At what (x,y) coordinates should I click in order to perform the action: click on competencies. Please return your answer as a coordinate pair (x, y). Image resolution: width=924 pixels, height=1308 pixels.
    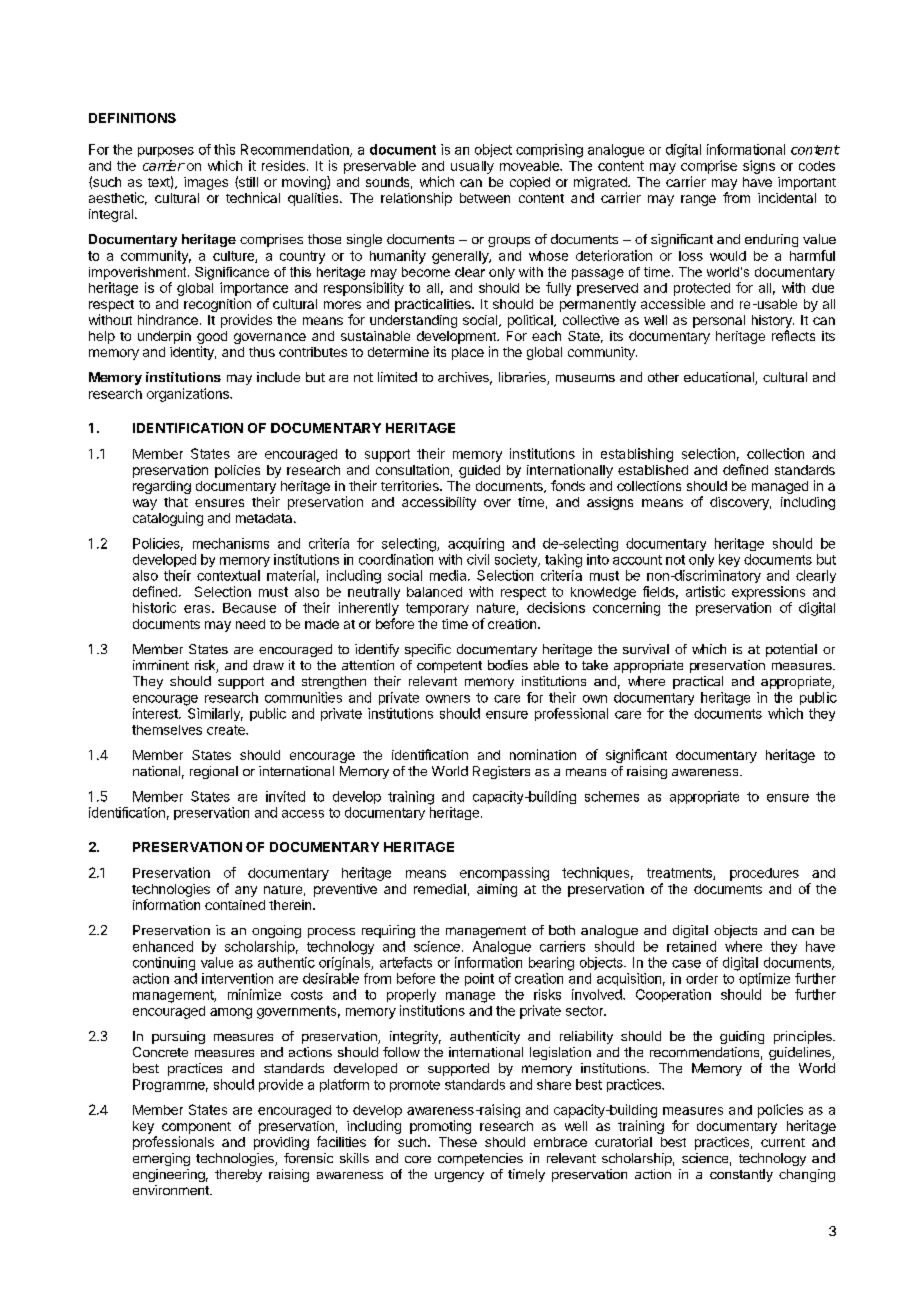
    Looking at the image, I should click on (480, 1159).
